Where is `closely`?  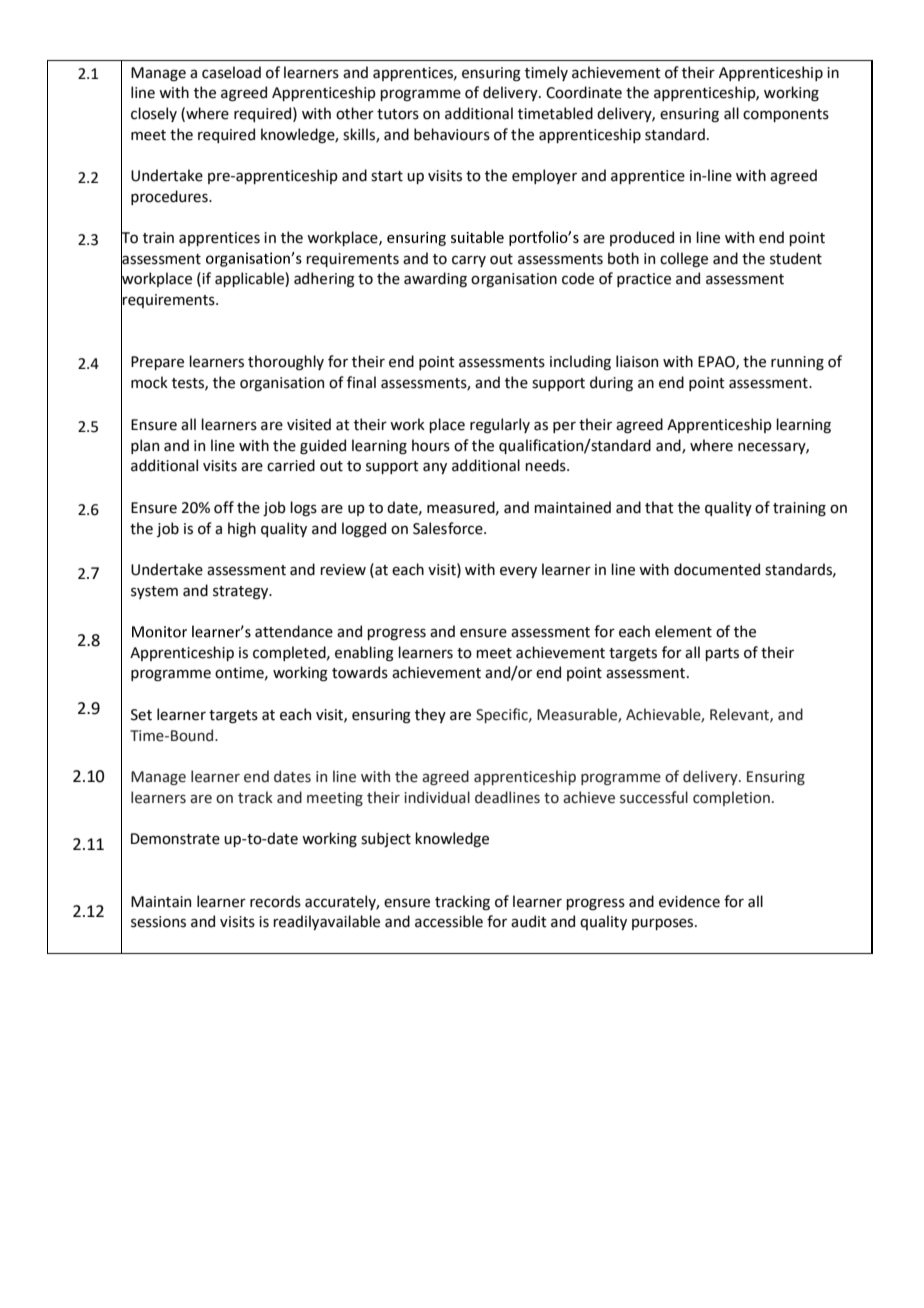 closely is located at coordinates (154, 114).
